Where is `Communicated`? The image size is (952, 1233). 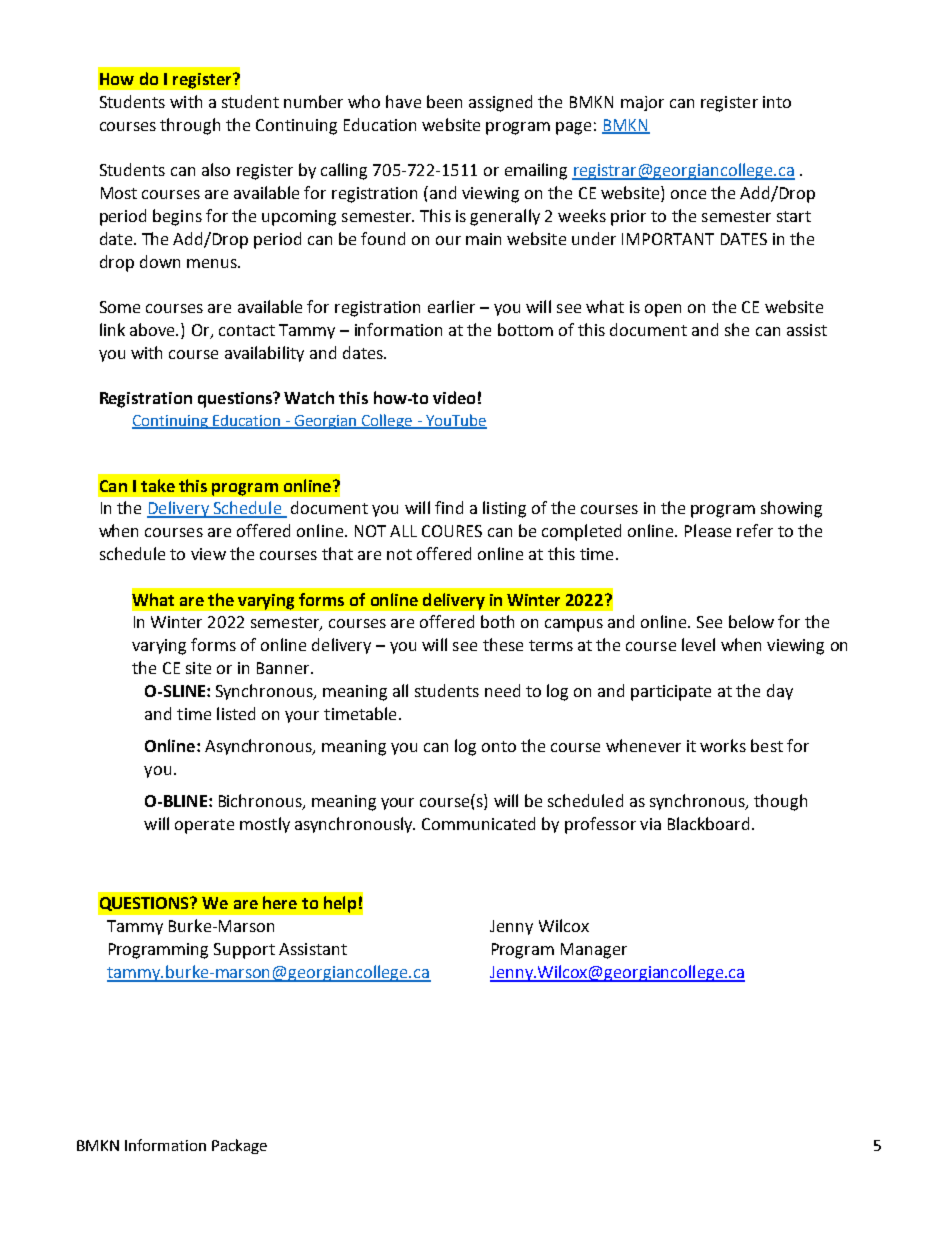
Communicated is located at coordinates (478, 823).
